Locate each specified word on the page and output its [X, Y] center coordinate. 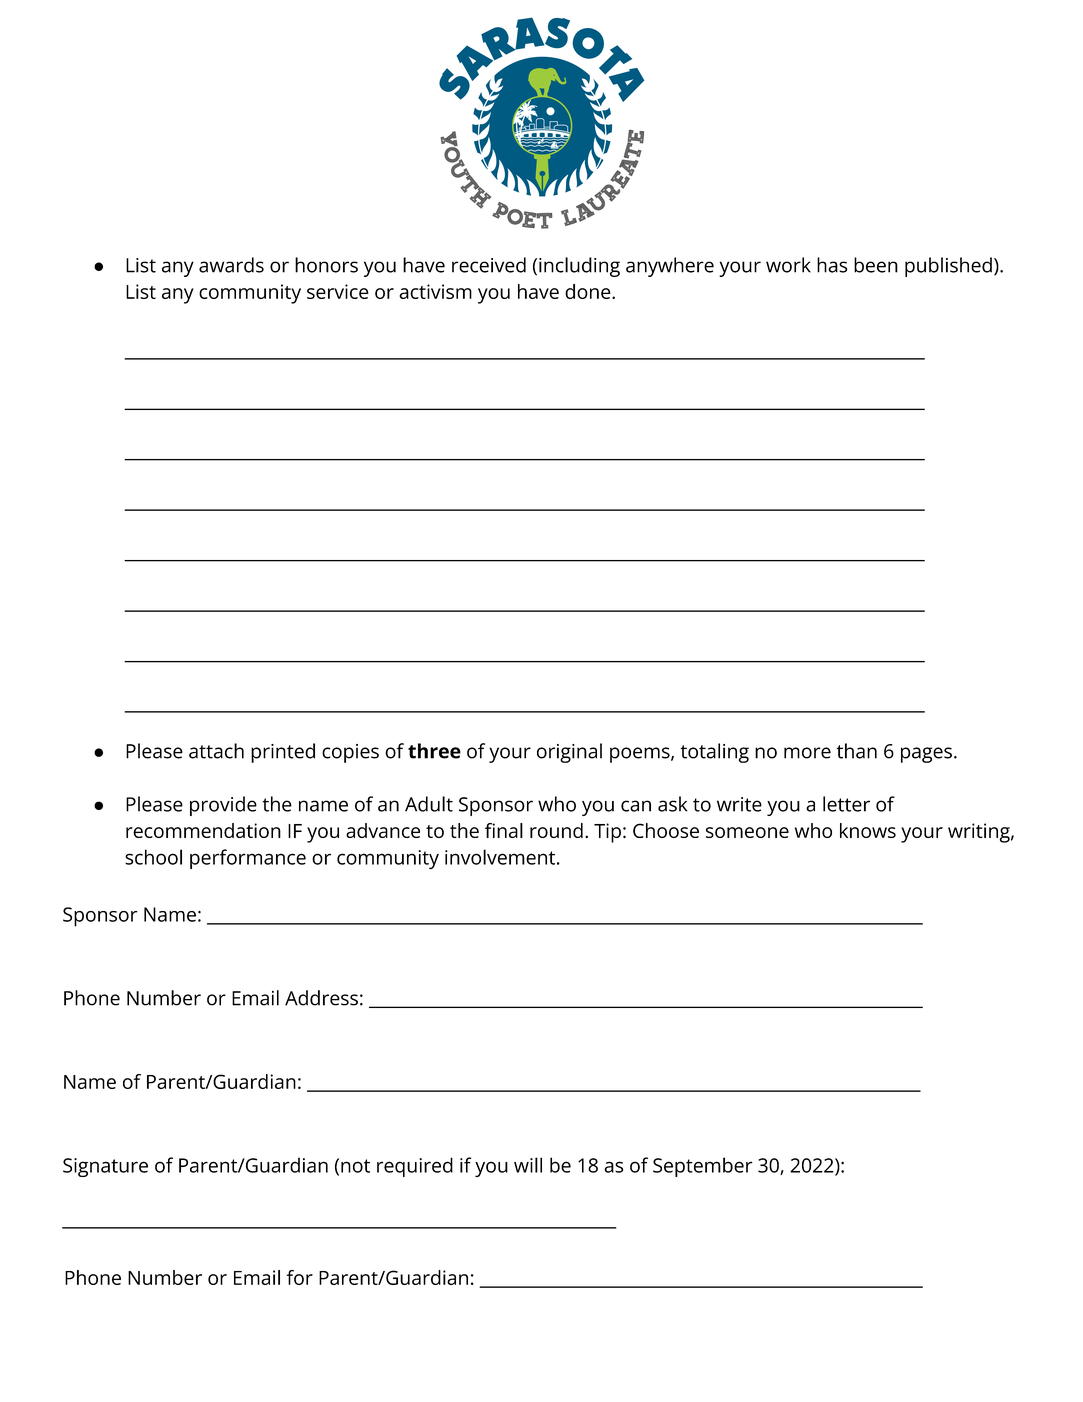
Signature [105, 1167]
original [569, 753]
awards [231, 265]
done [589, 291]
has [832, 265]
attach [216, 751]
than [857, 751]
